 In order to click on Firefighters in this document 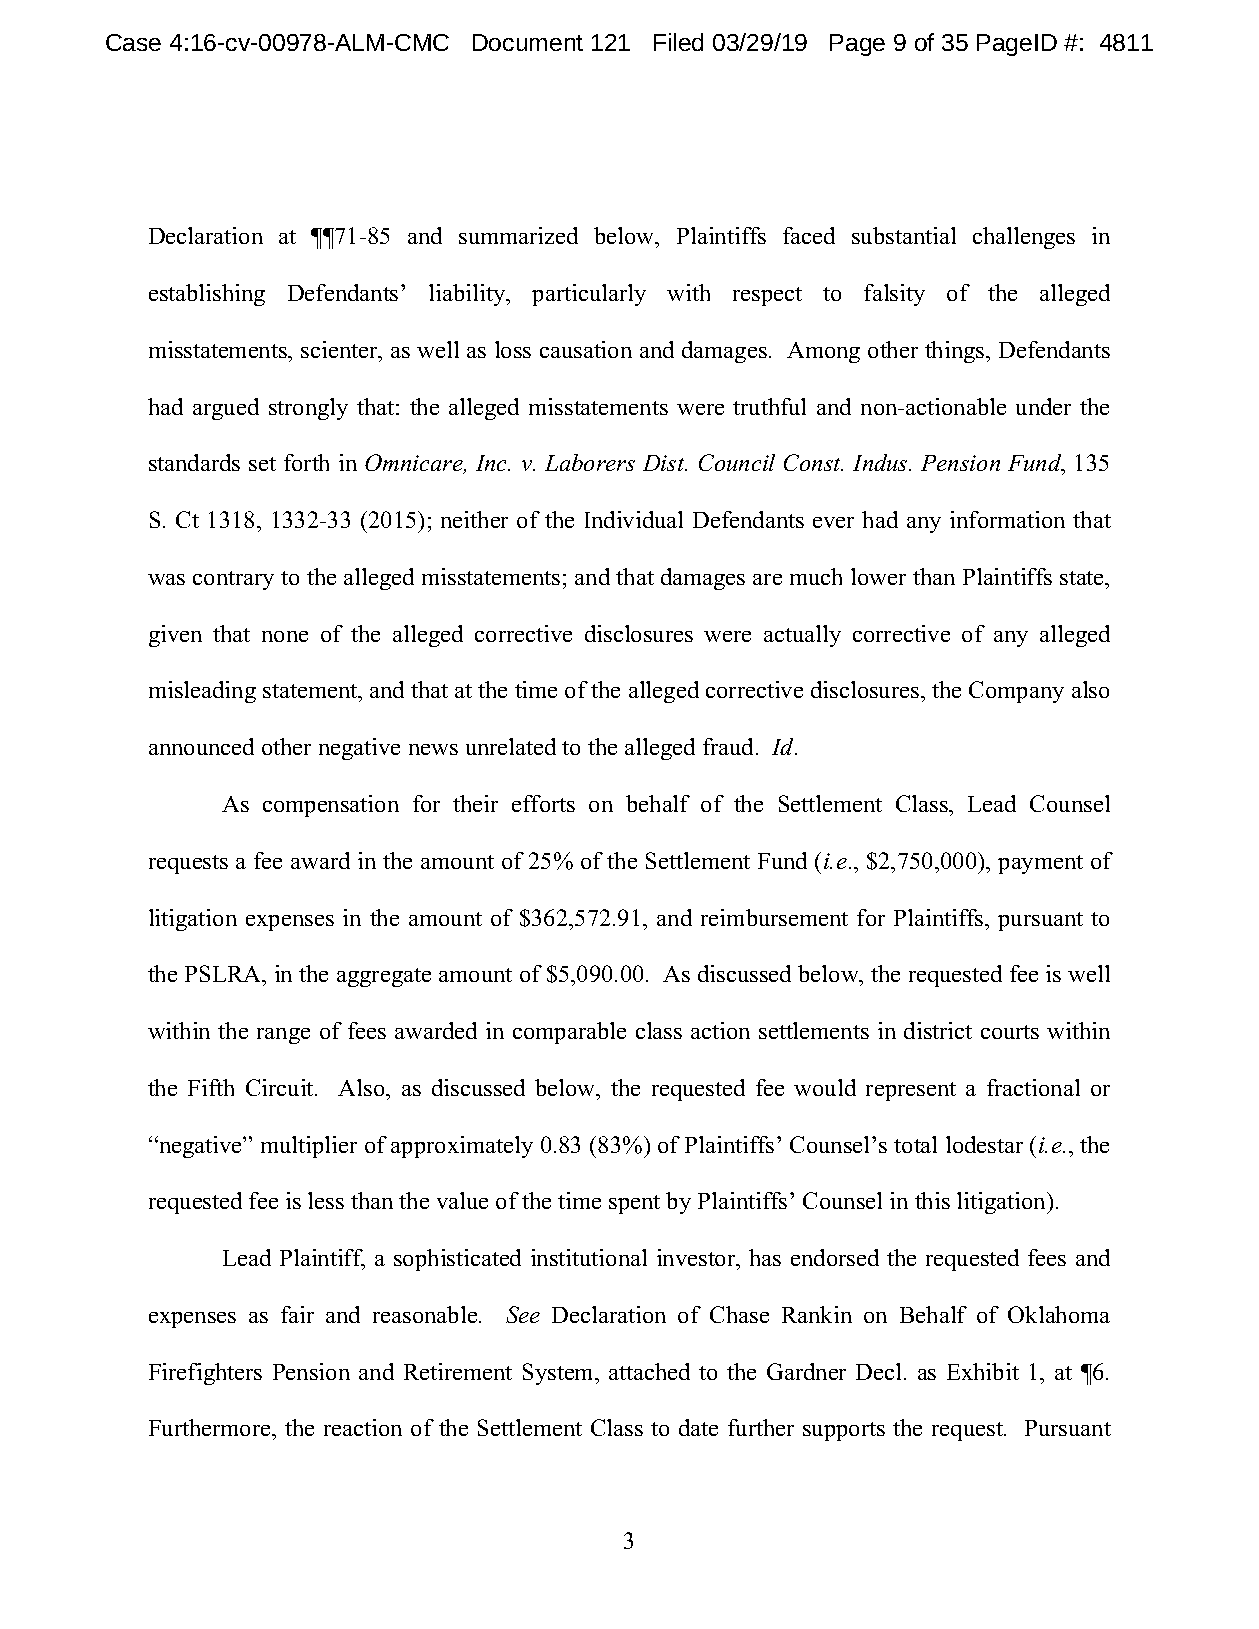, I will do `click(205, 1374)`.
